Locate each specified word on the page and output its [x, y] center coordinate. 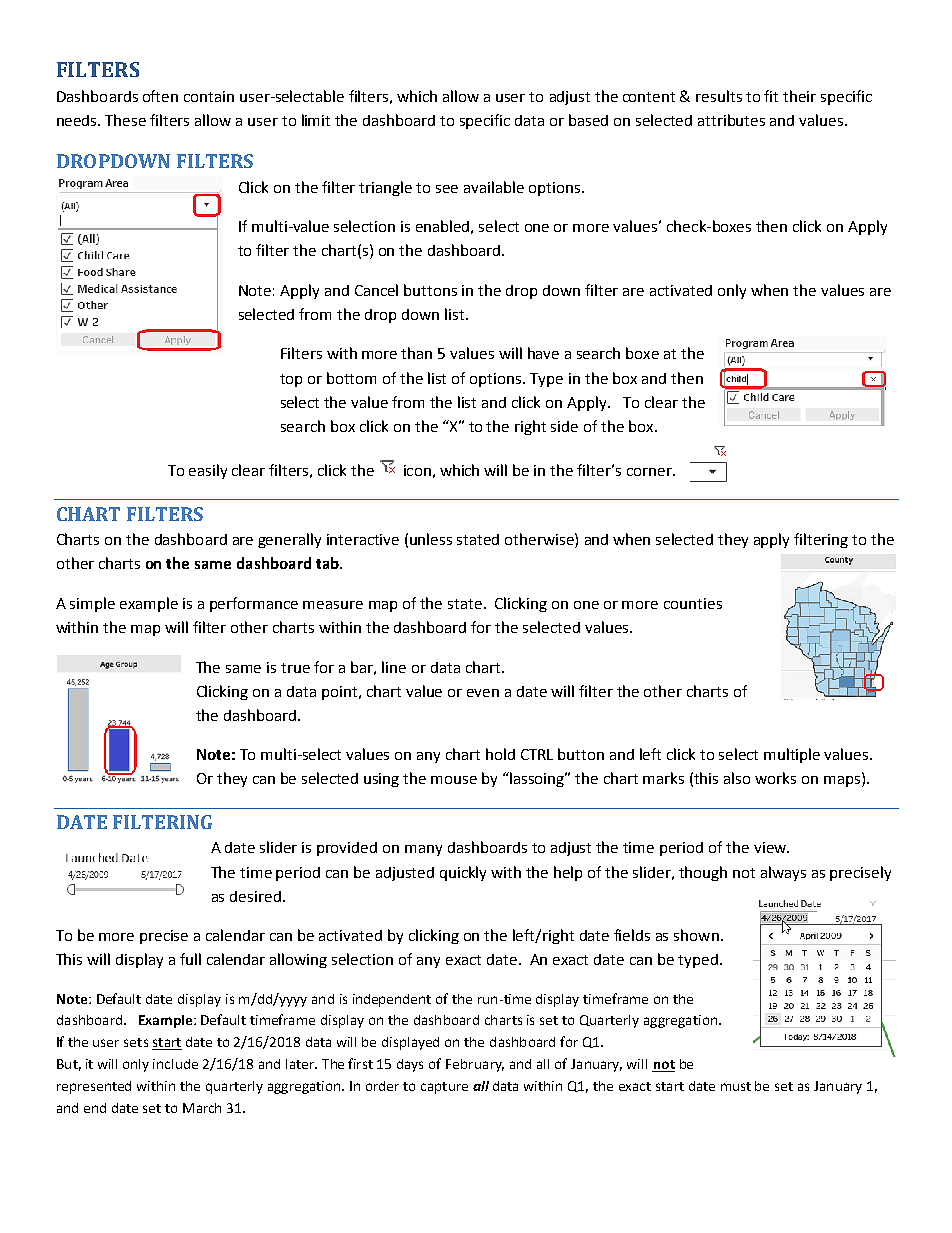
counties [693, 603]
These [125, 120]
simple [92, 604]
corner [650, 472]
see [447, 189]
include [175, 1064]
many [423, 850]
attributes [731, 120]
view [771, 847]
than [416, 353]
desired [255, 896]
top [291, 380]
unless [431, 539]
